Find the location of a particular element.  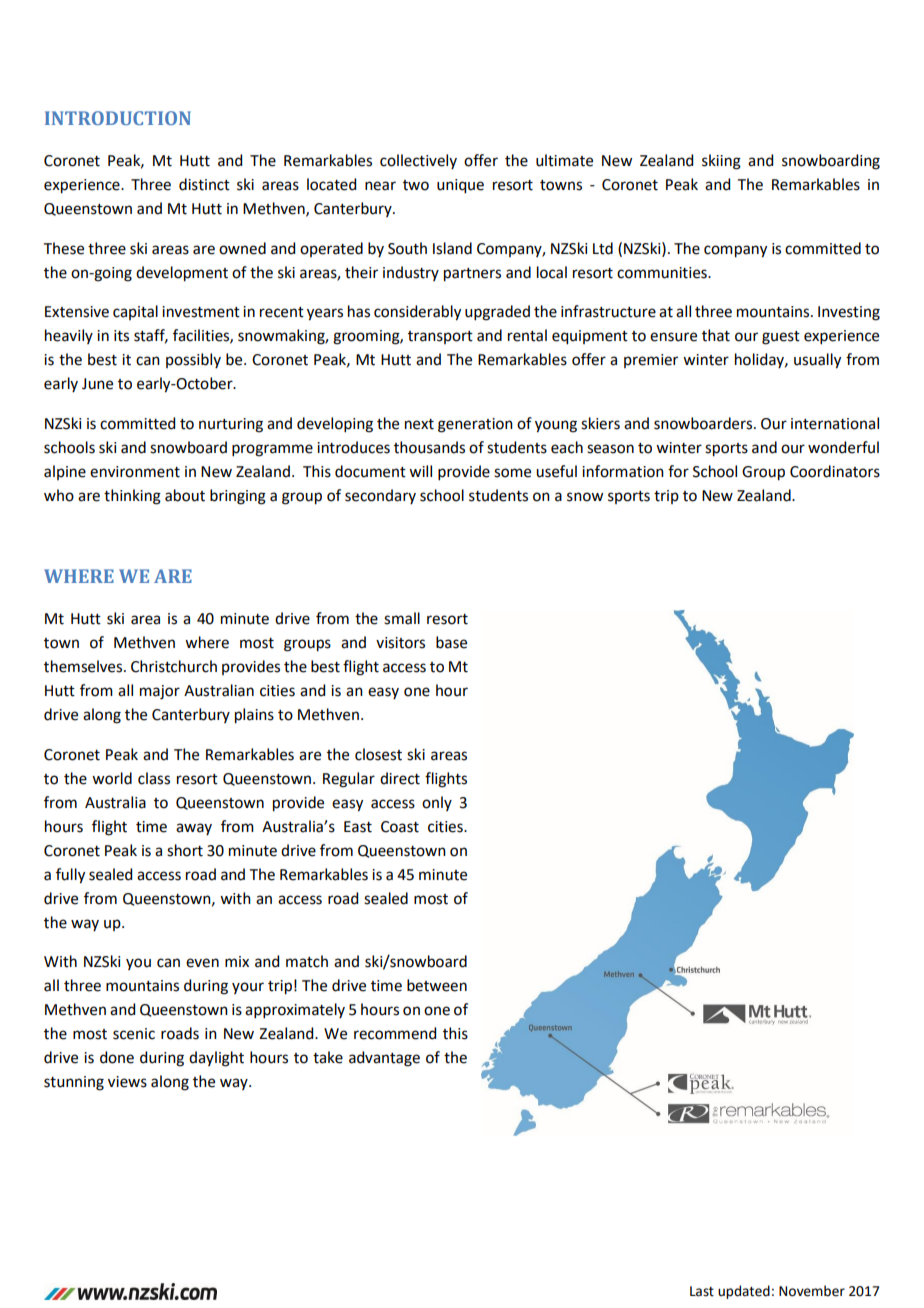

thinking is located at coordinates (132, 497).
